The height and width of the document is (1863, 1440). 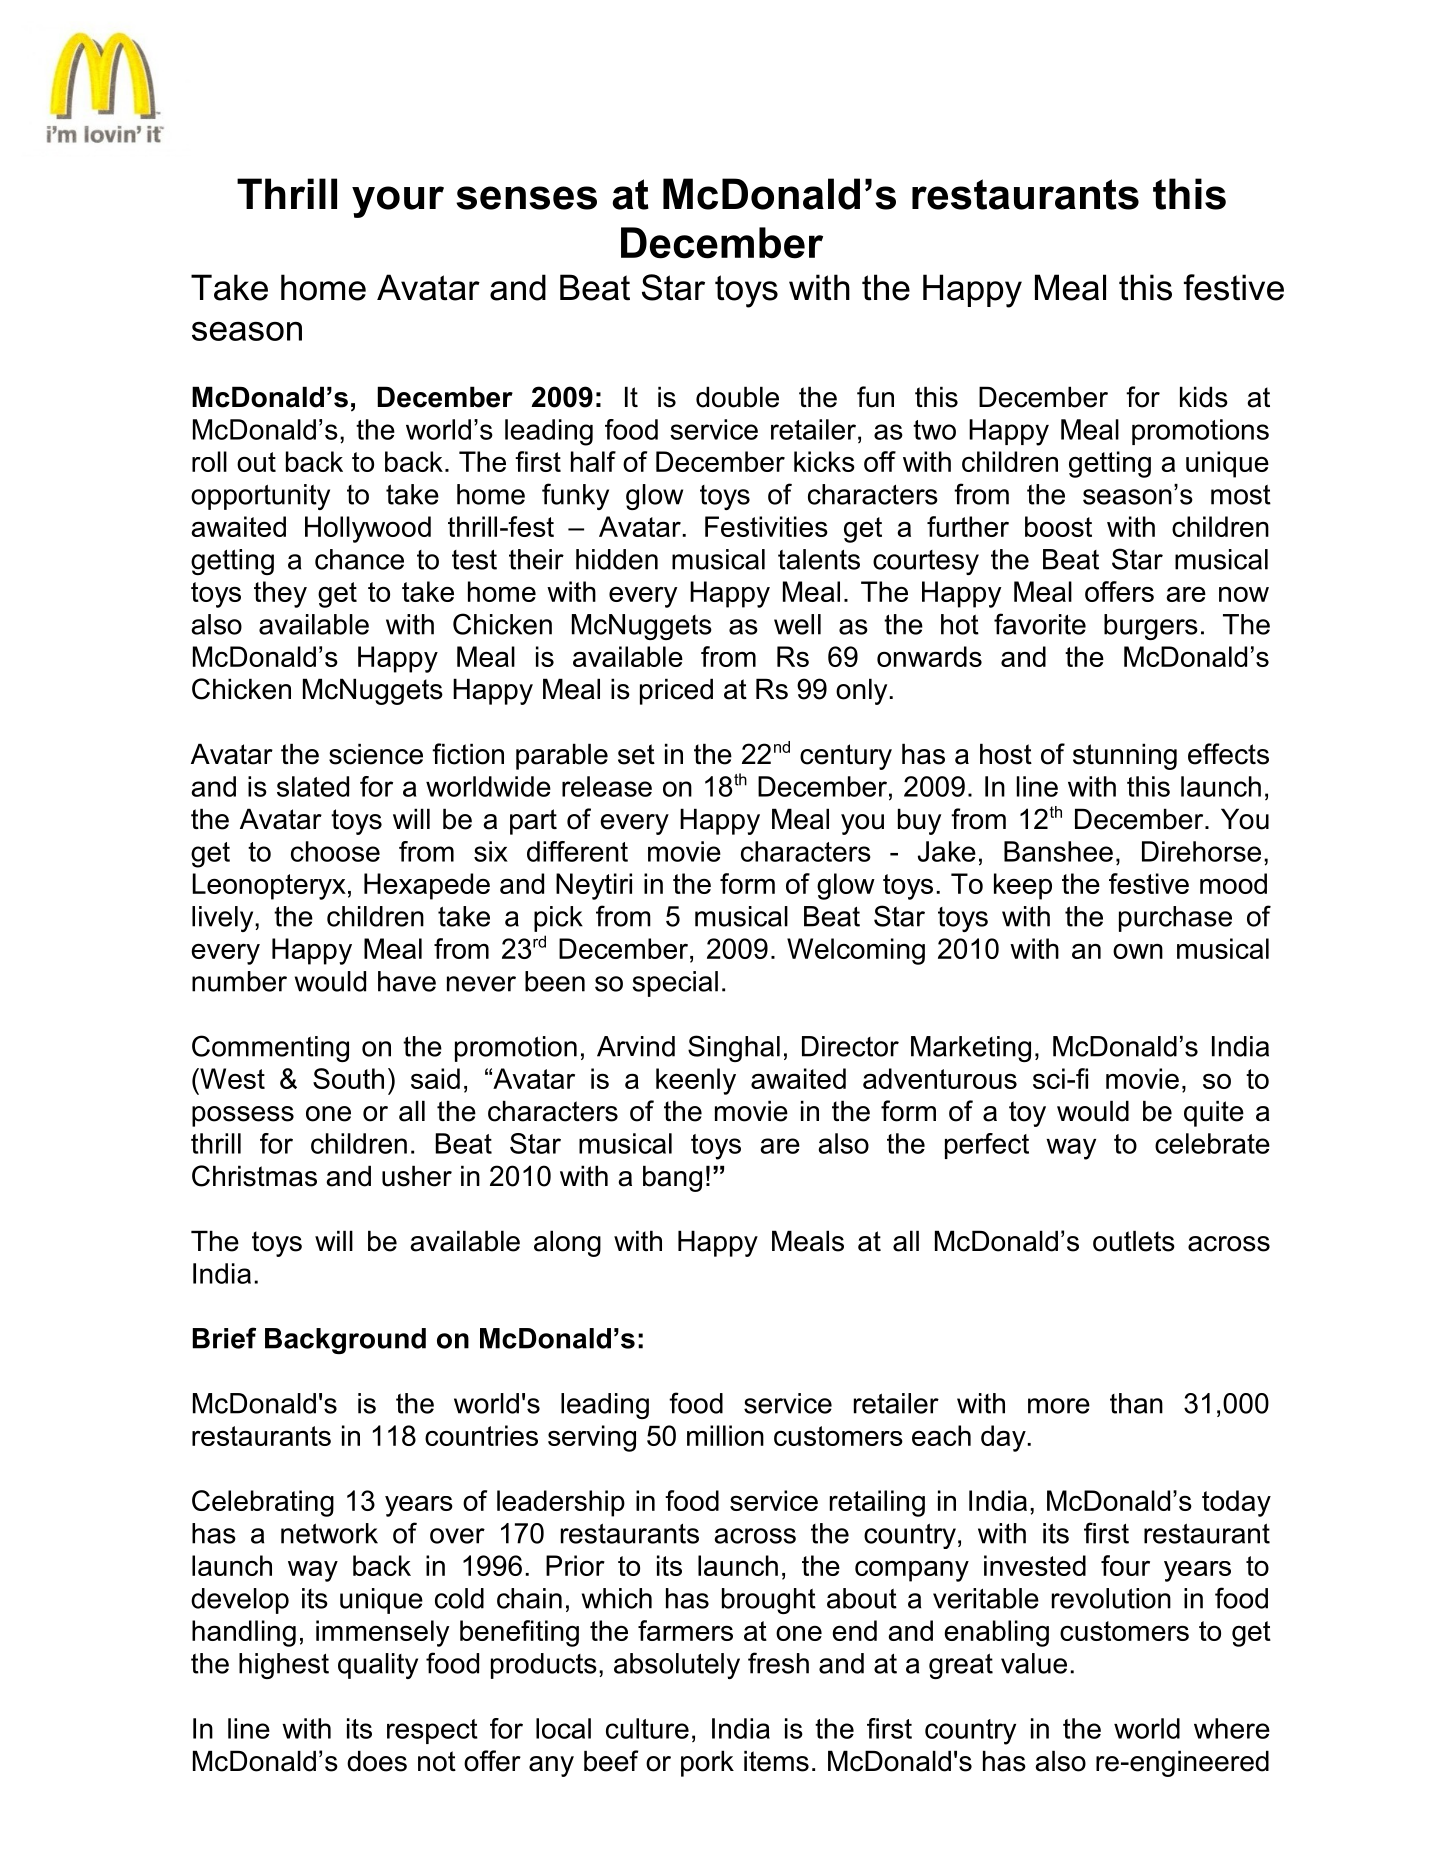 I want to click on double, so click(x=737, y=397).
